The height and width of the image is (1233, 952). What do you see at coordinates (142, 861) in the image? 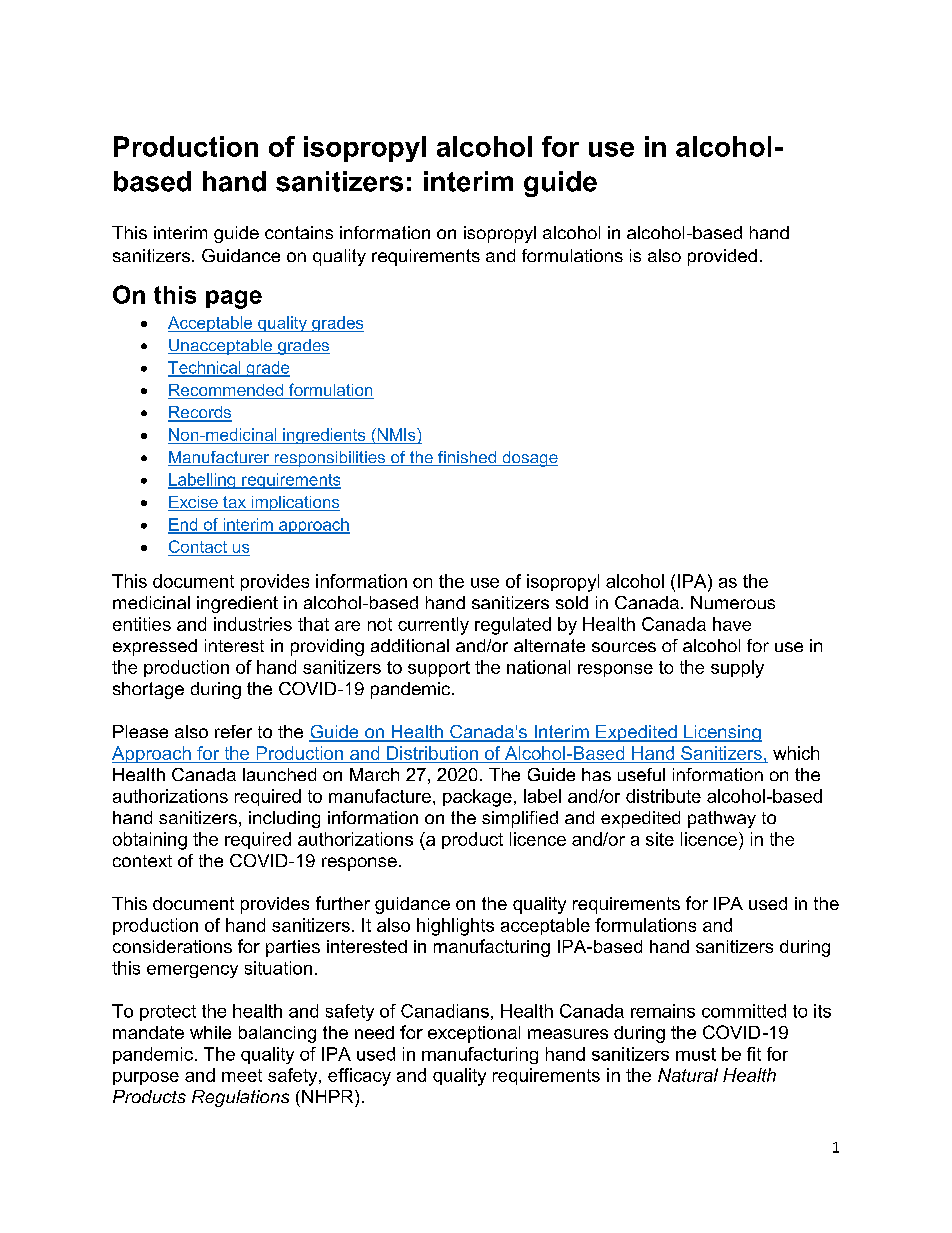
I see `context` at bounding box center [142, 861].
